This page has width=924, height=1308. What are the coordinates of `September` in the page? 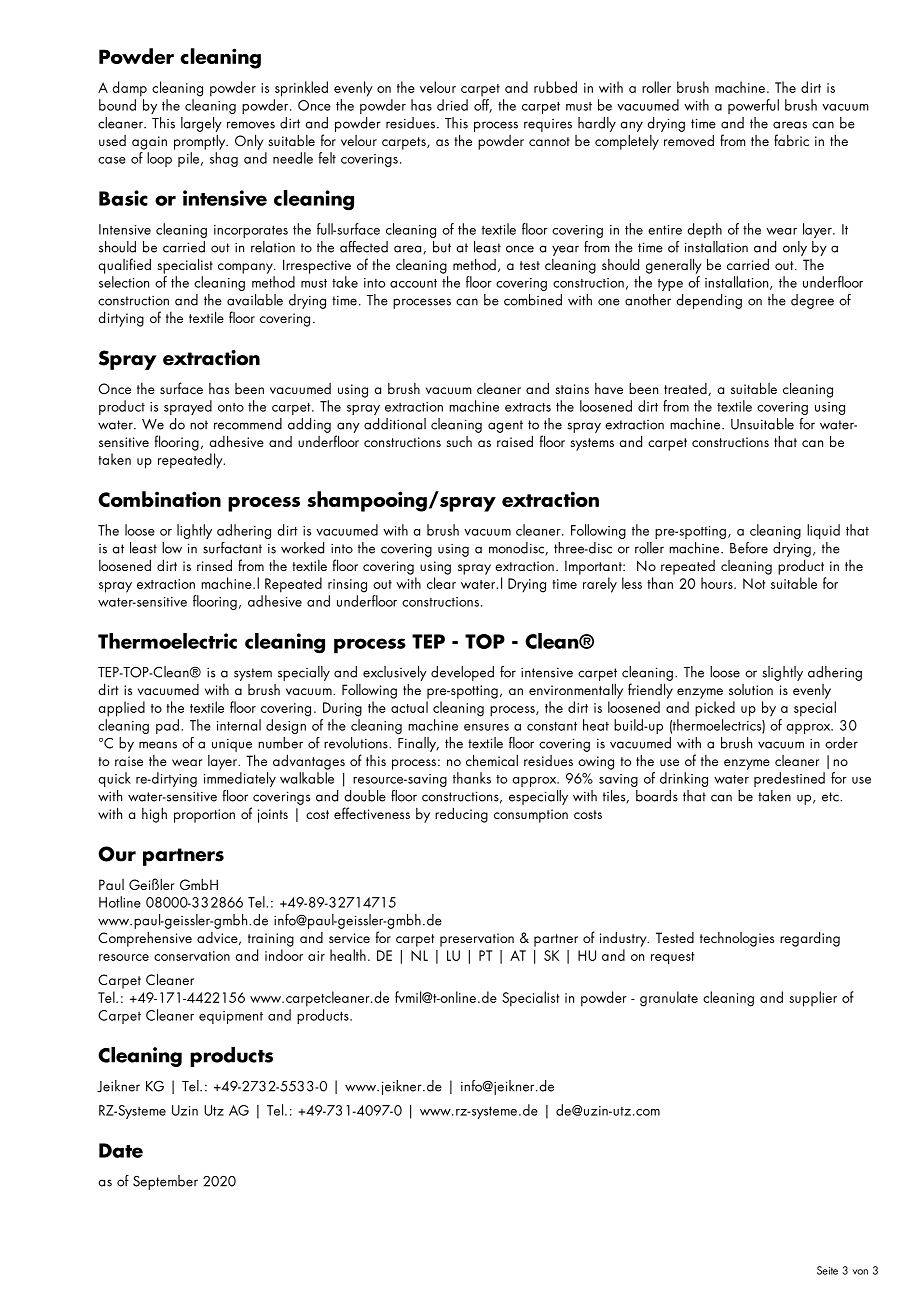 It's located at (165, 1182).
